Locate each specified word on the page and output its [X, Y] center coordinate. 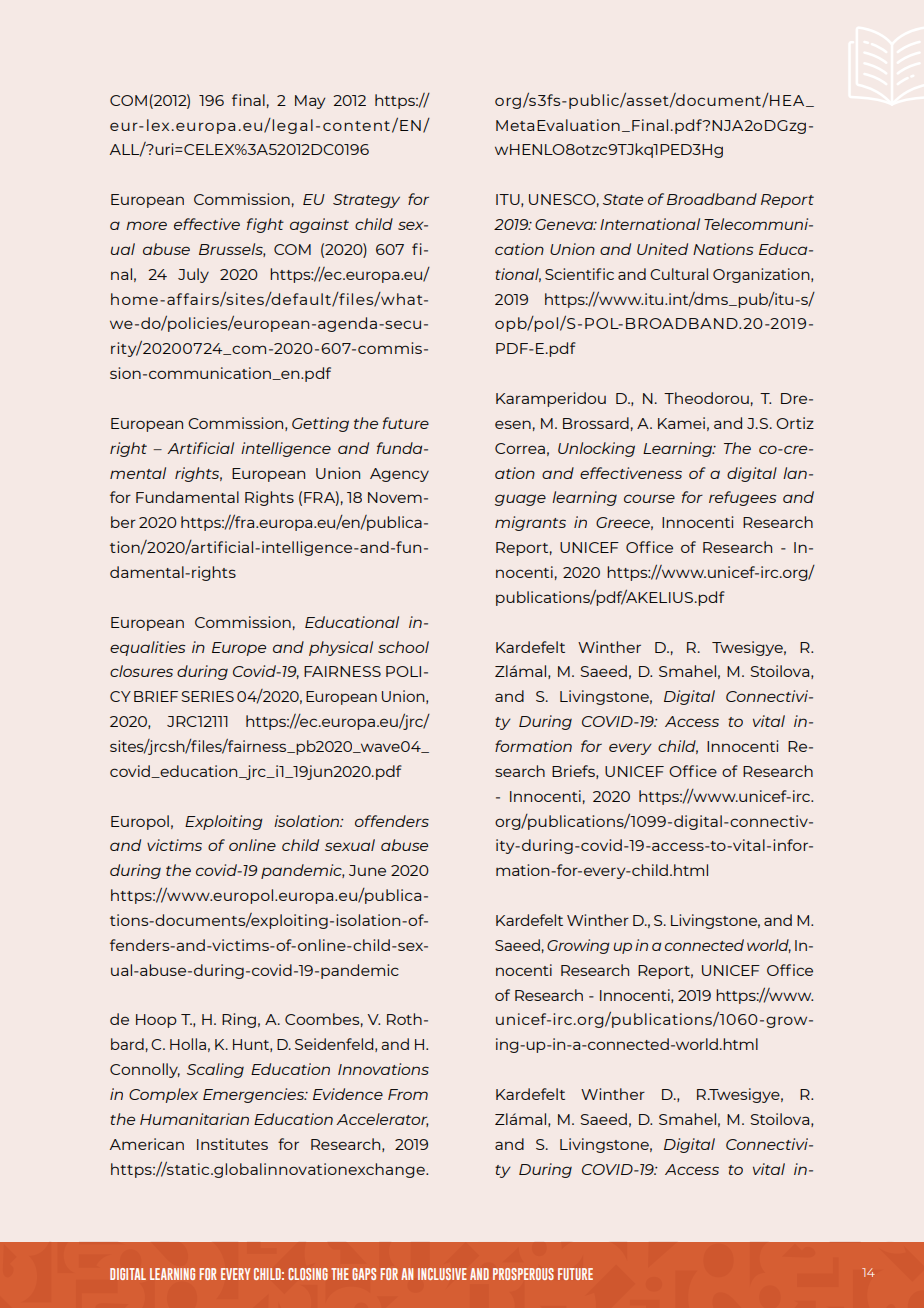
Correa [520, 448]
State [623, 199]
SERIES [207, 696]
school [403, 647]
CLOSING [308, 1274]
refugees [742, 498]
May [310, 102]
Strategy [366, 201]
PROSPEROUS [523, 1274]
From [408, 1094]
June [367, 870]
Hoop [156, 1021]
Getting [320, 424]
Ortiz [795, 423]
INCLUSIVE [442, 1274]
